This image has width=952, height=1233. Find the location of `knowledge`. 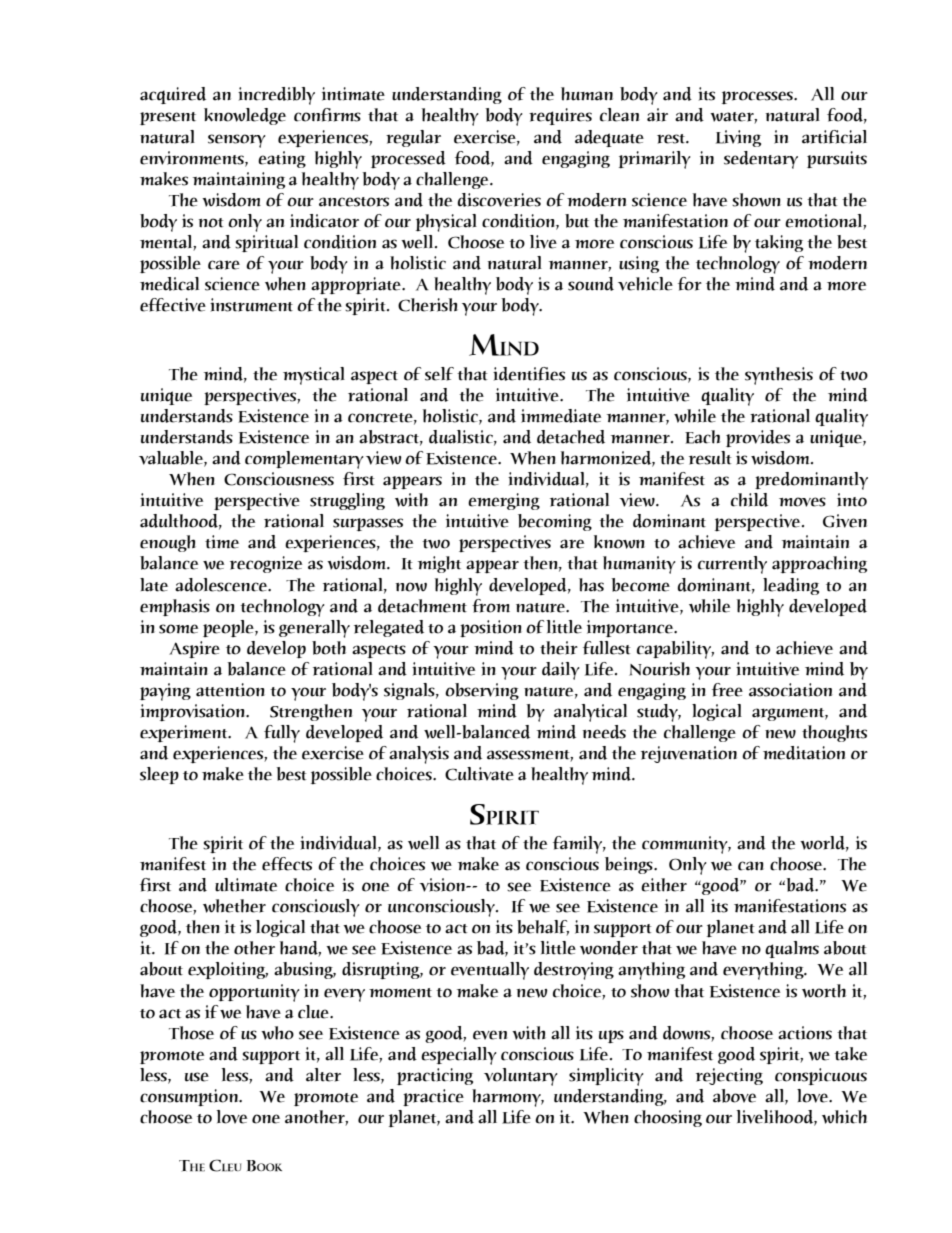

knowledge is located at coordinates (245, 116).
